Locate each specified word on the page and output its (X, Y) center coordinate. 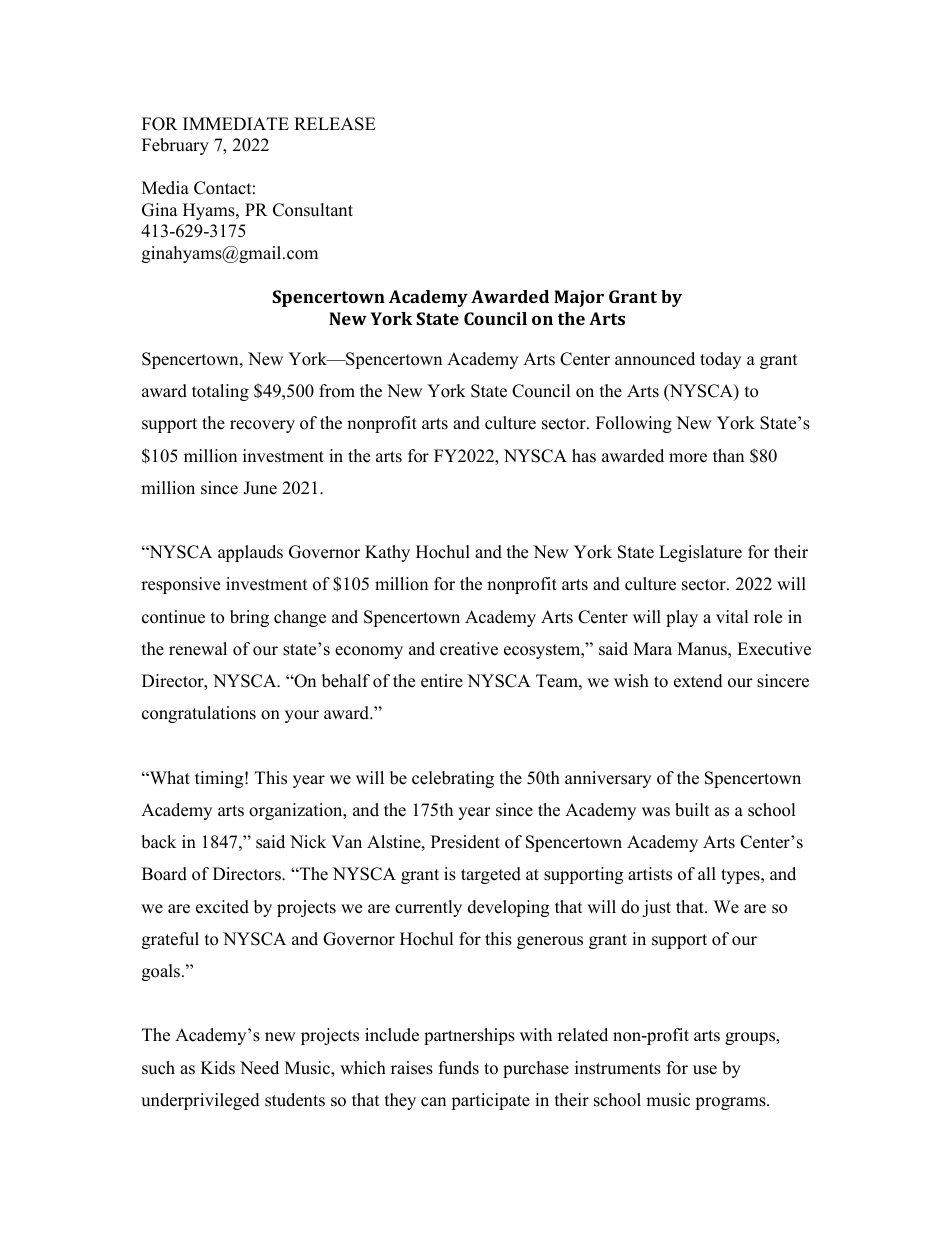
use (705, 1070)
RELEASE (335, 124)
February (175, 146)
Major (579, 298)
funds (459, 1068)
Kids (218, 1068)
